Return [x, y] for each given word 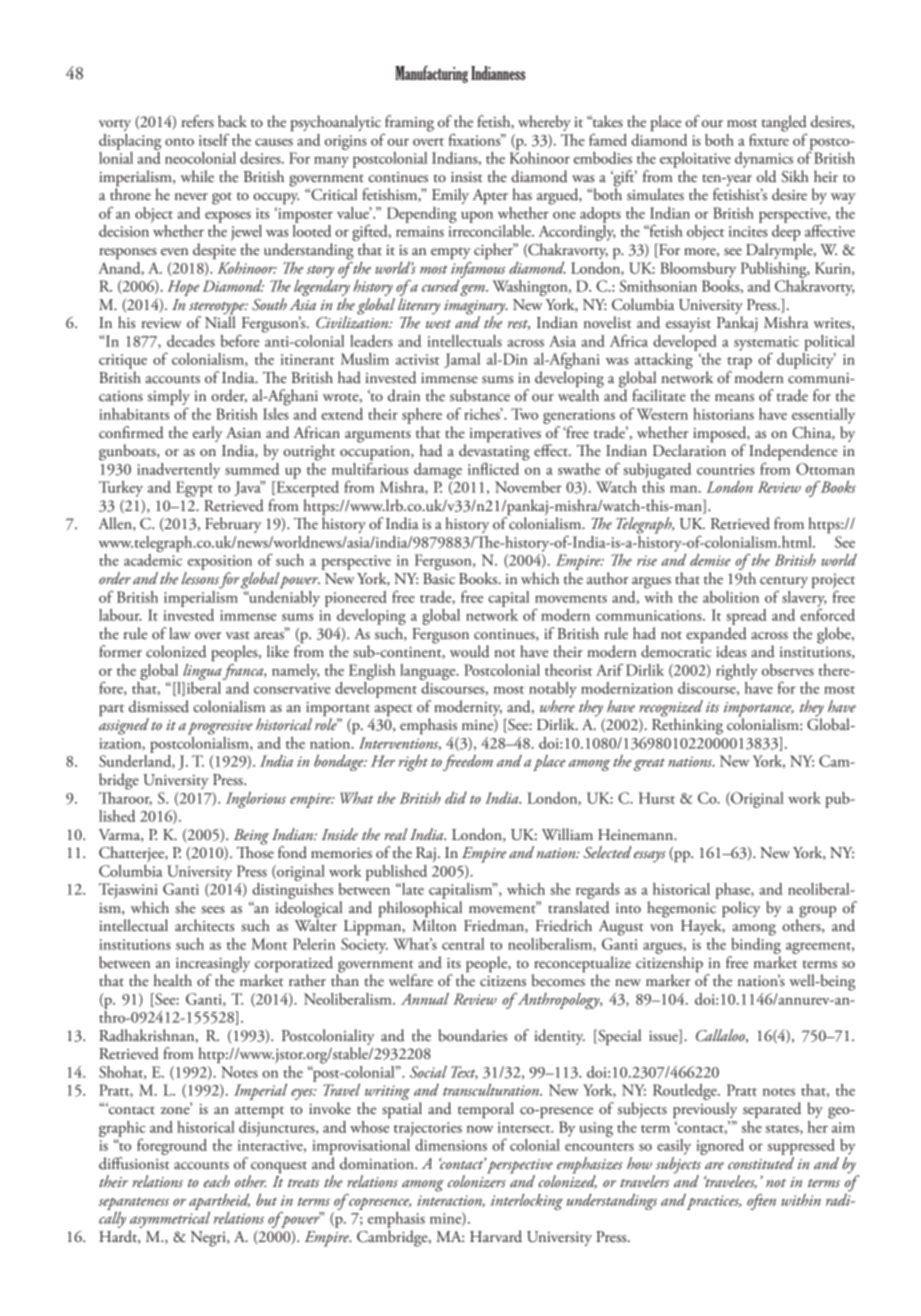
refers [197, 121]
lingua [202, 670]
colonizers [477, 1180]
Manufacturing [431, 74]
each [217, 1181]
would [469, 651]
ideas [731, 651]
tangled [784, 124]
